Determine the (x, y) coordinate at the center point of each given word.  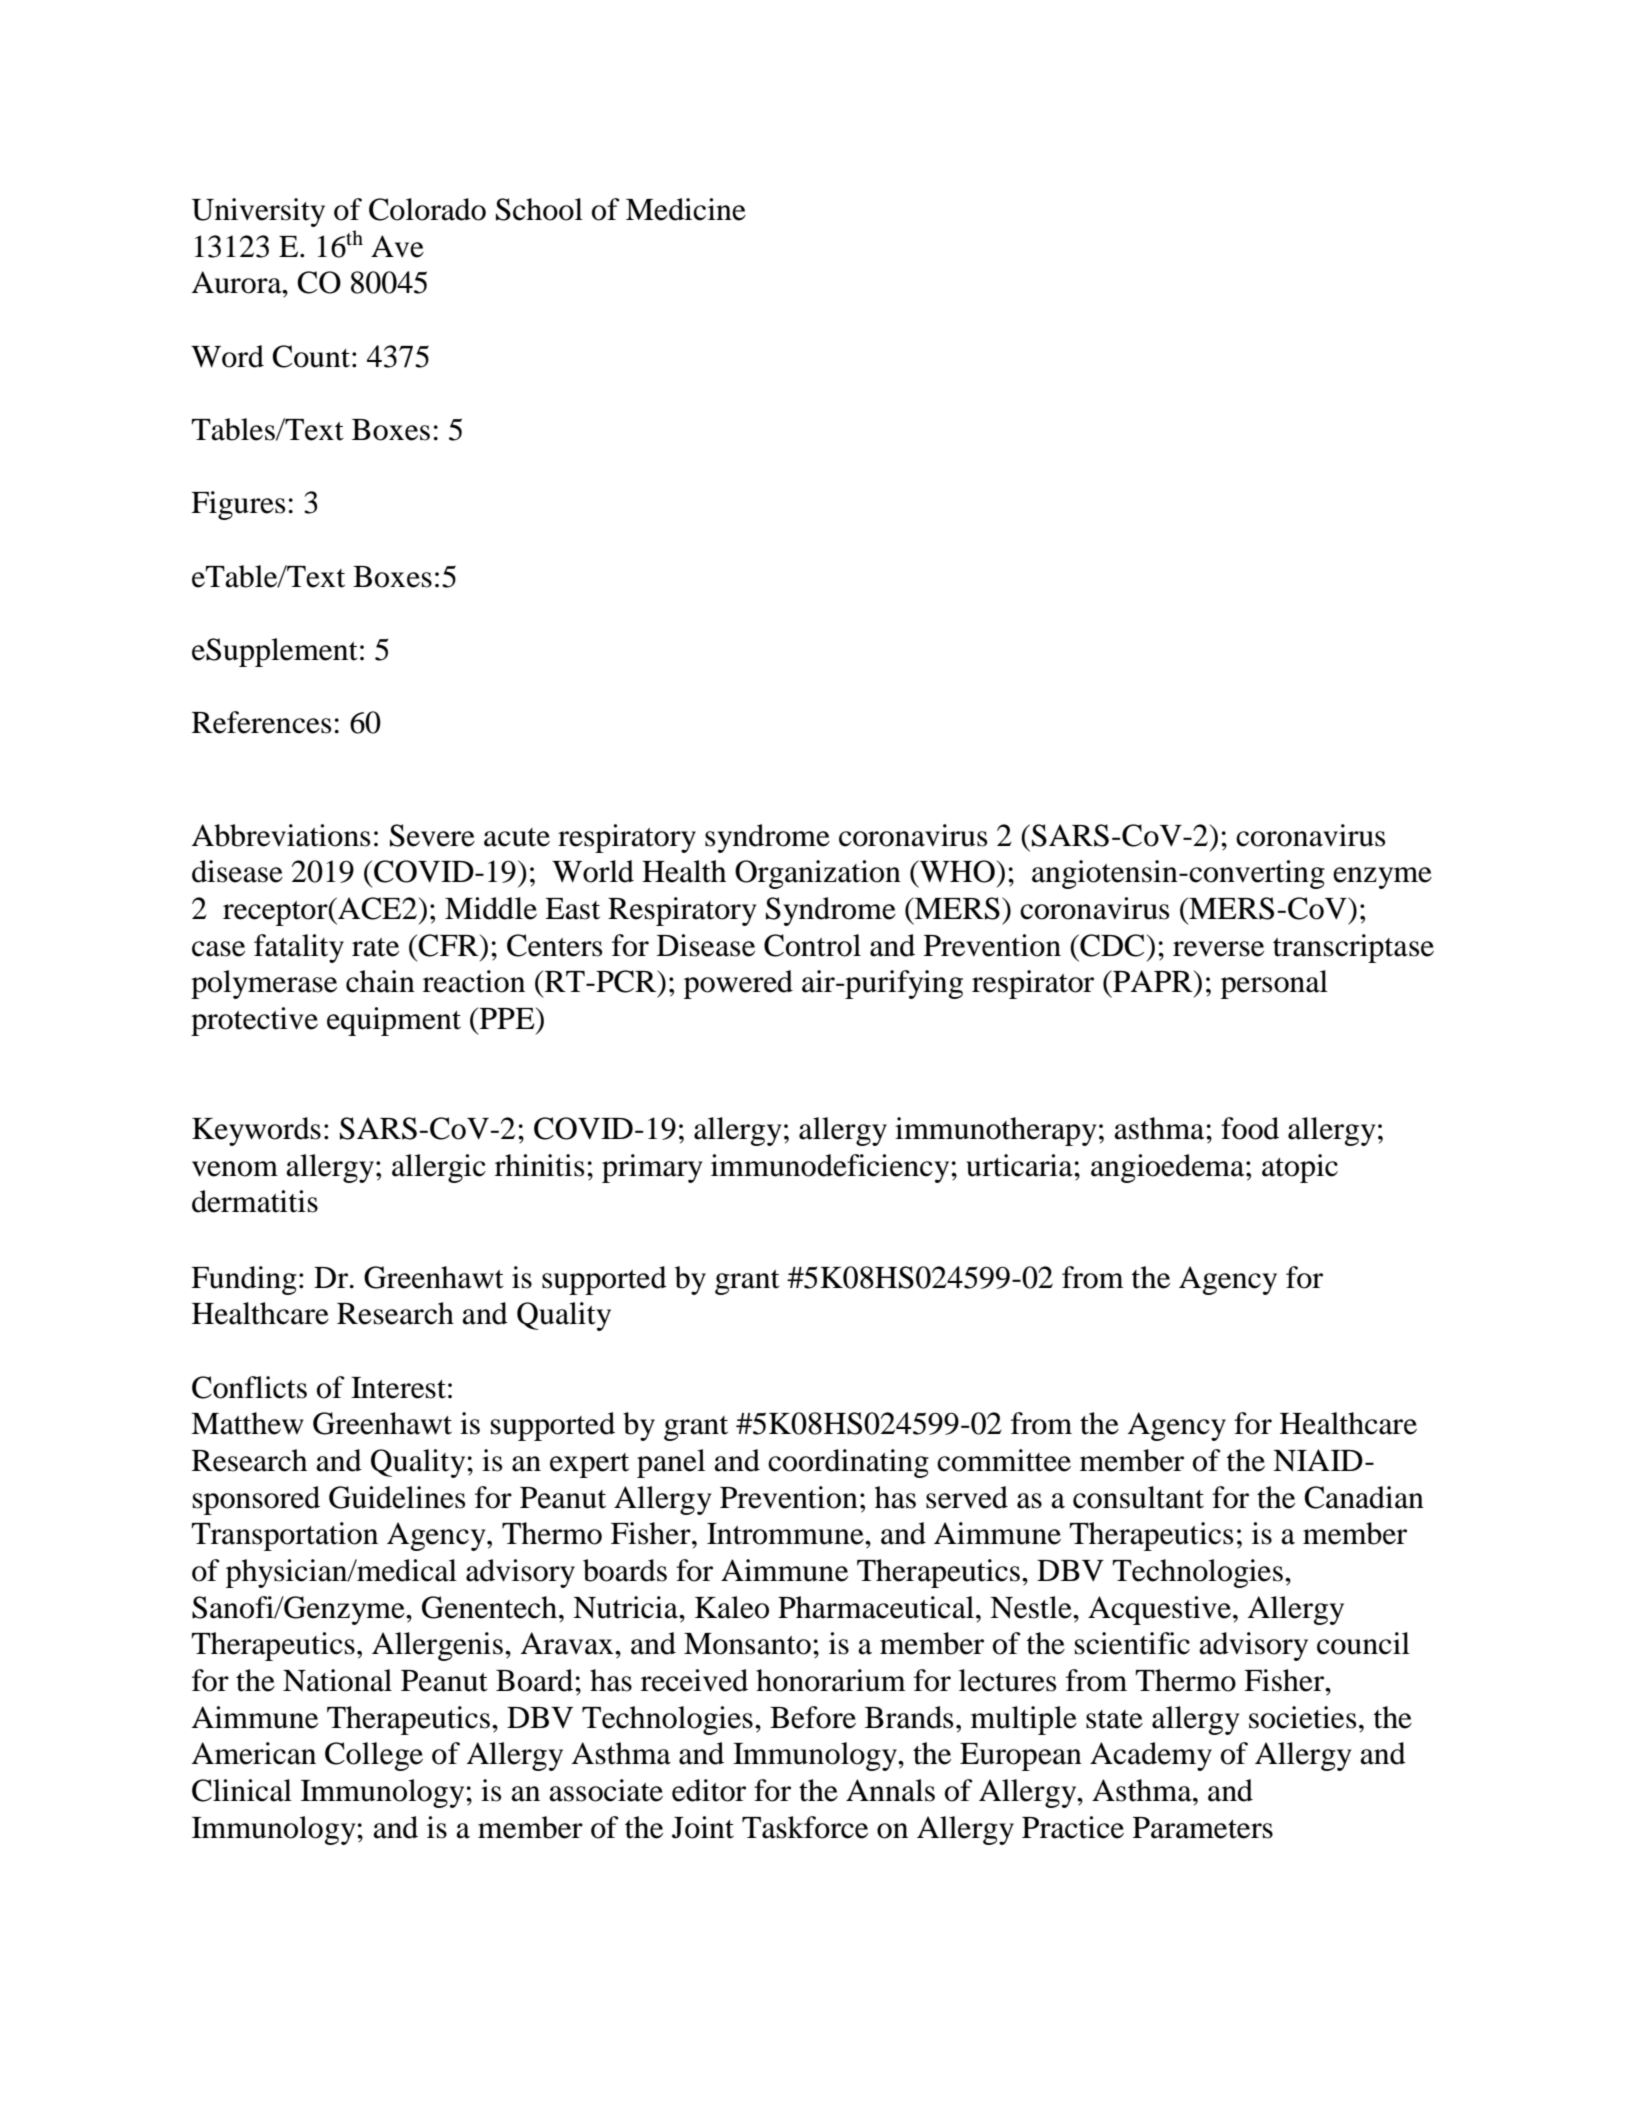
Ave (397, 246)
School (539, 209)
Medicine (686, 209)
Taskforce (805, 1827)
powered (738, 984)
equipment (394, 1021)
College (374, 1756)
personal (1274, 984)
